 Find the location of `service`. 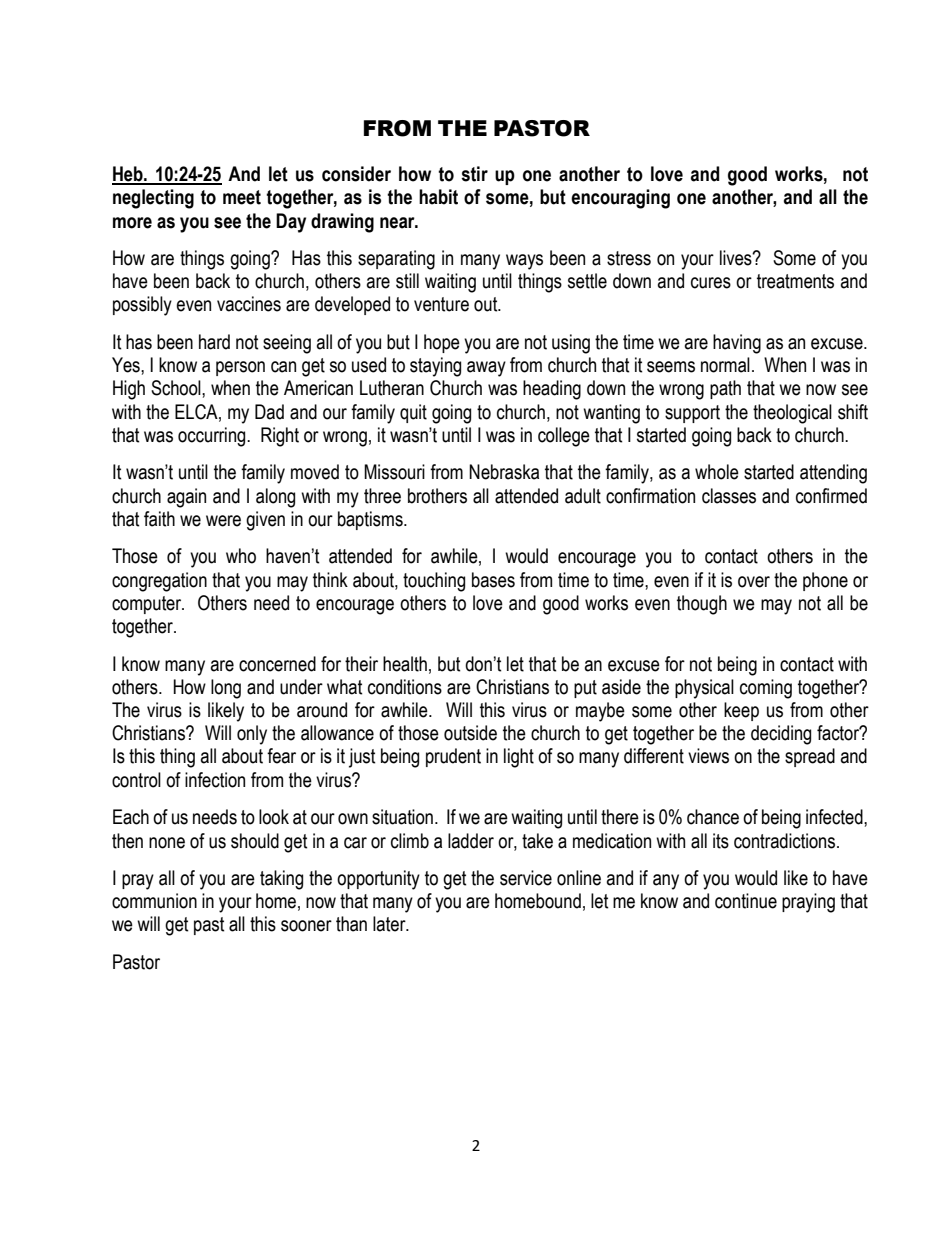

service is located at coordinates (526, 878).
